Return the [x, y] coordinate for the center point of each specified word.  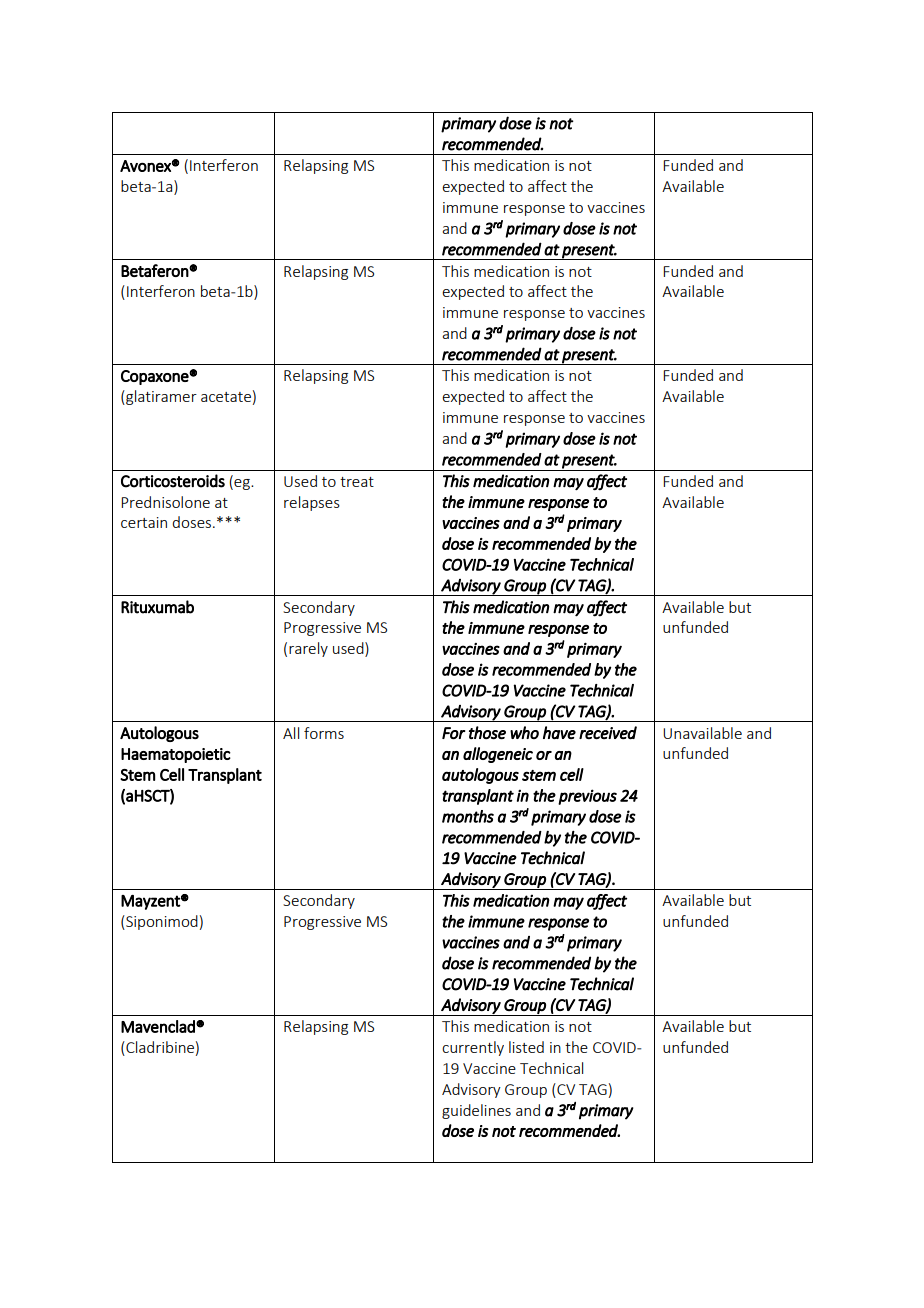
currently [473, 1048]
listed [526, 1047]
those [487, 733]
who [524, 732]
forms [324, 733]
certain [144, 522]
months [468, 816]
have [559, 732]
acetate [226, 397]
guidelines [476, 1111]
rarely [308, 649]
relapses [312, 503]
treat [357, 482]
